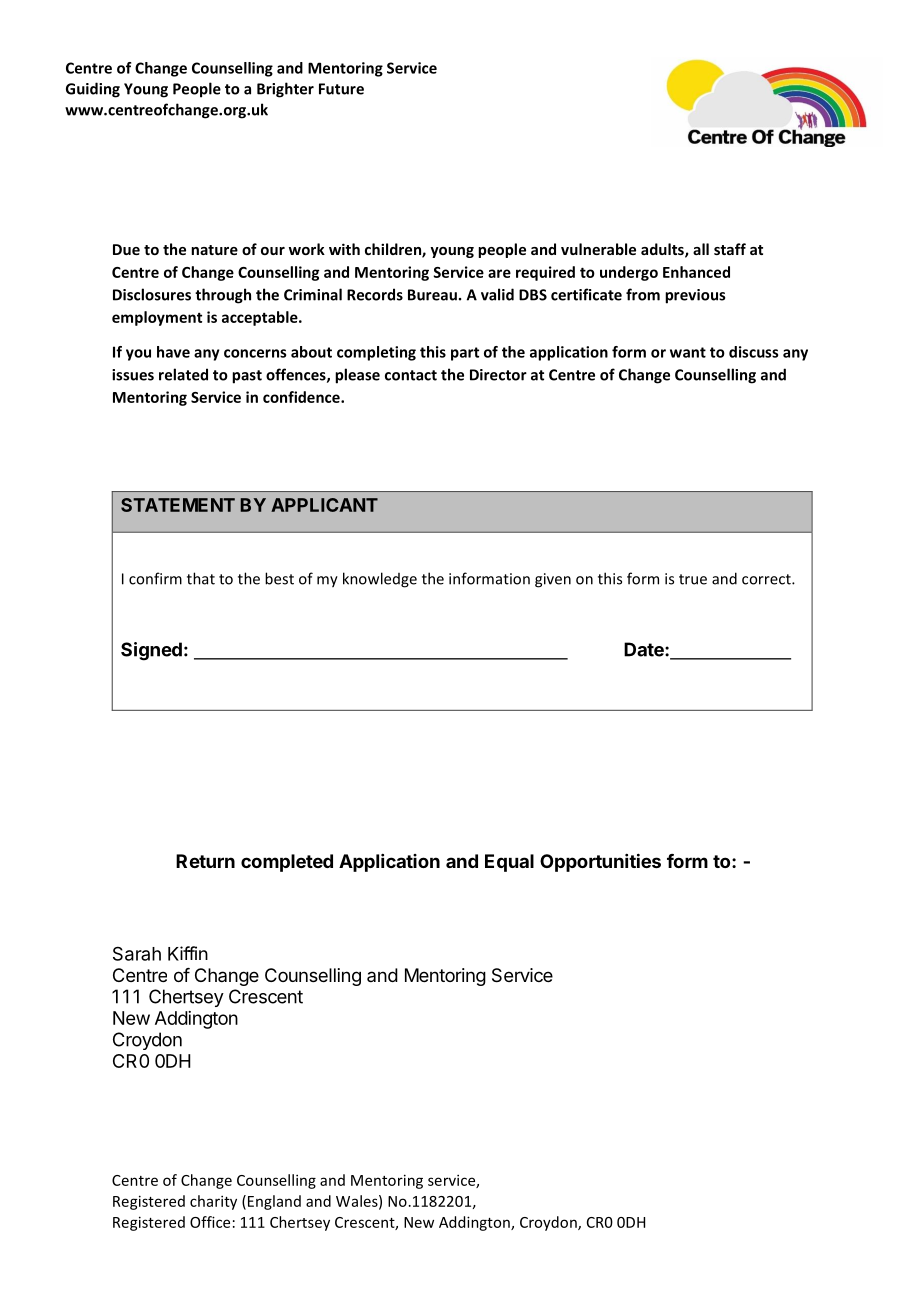  I want to click on all, so click(701, 249).
